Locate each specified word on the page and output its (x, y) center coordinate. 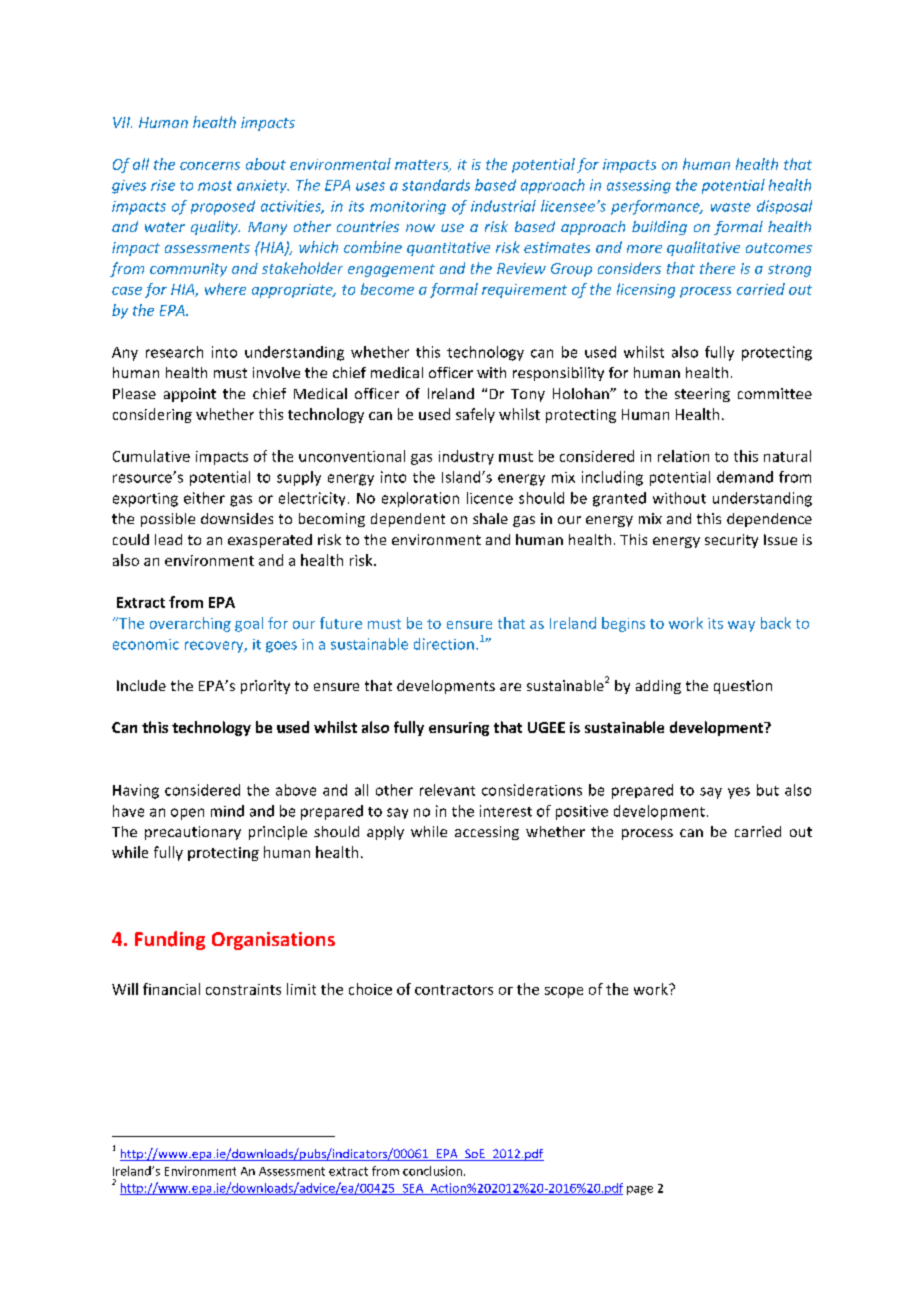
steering (702, 395)
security (731, 541)
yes (739, 793)
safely (475, 415)
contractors (454, 990)
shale (490, 518)
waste (731, 207)
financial (171, 989)
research (174, 352)
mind (227, 811)
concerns (210, 166)
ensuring (459, 729)
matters (423, 166)
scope (564, 992)
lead (168, 539)
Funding (170, 940)
